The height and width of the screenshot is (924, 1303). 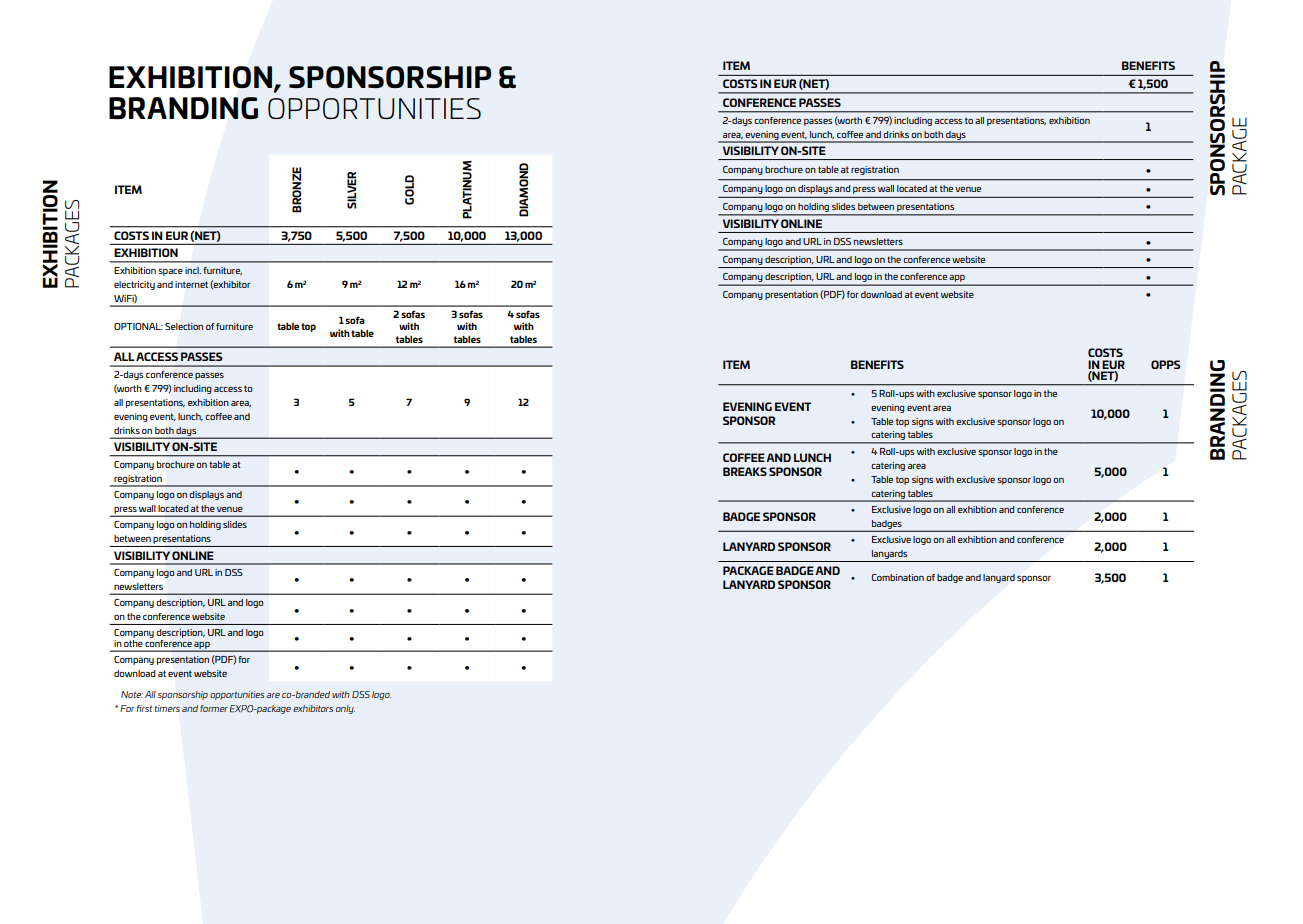 What do you see at coordinates (134, 285) in the screenshot?
I see `electricity` at bounding box center [134, 285].
